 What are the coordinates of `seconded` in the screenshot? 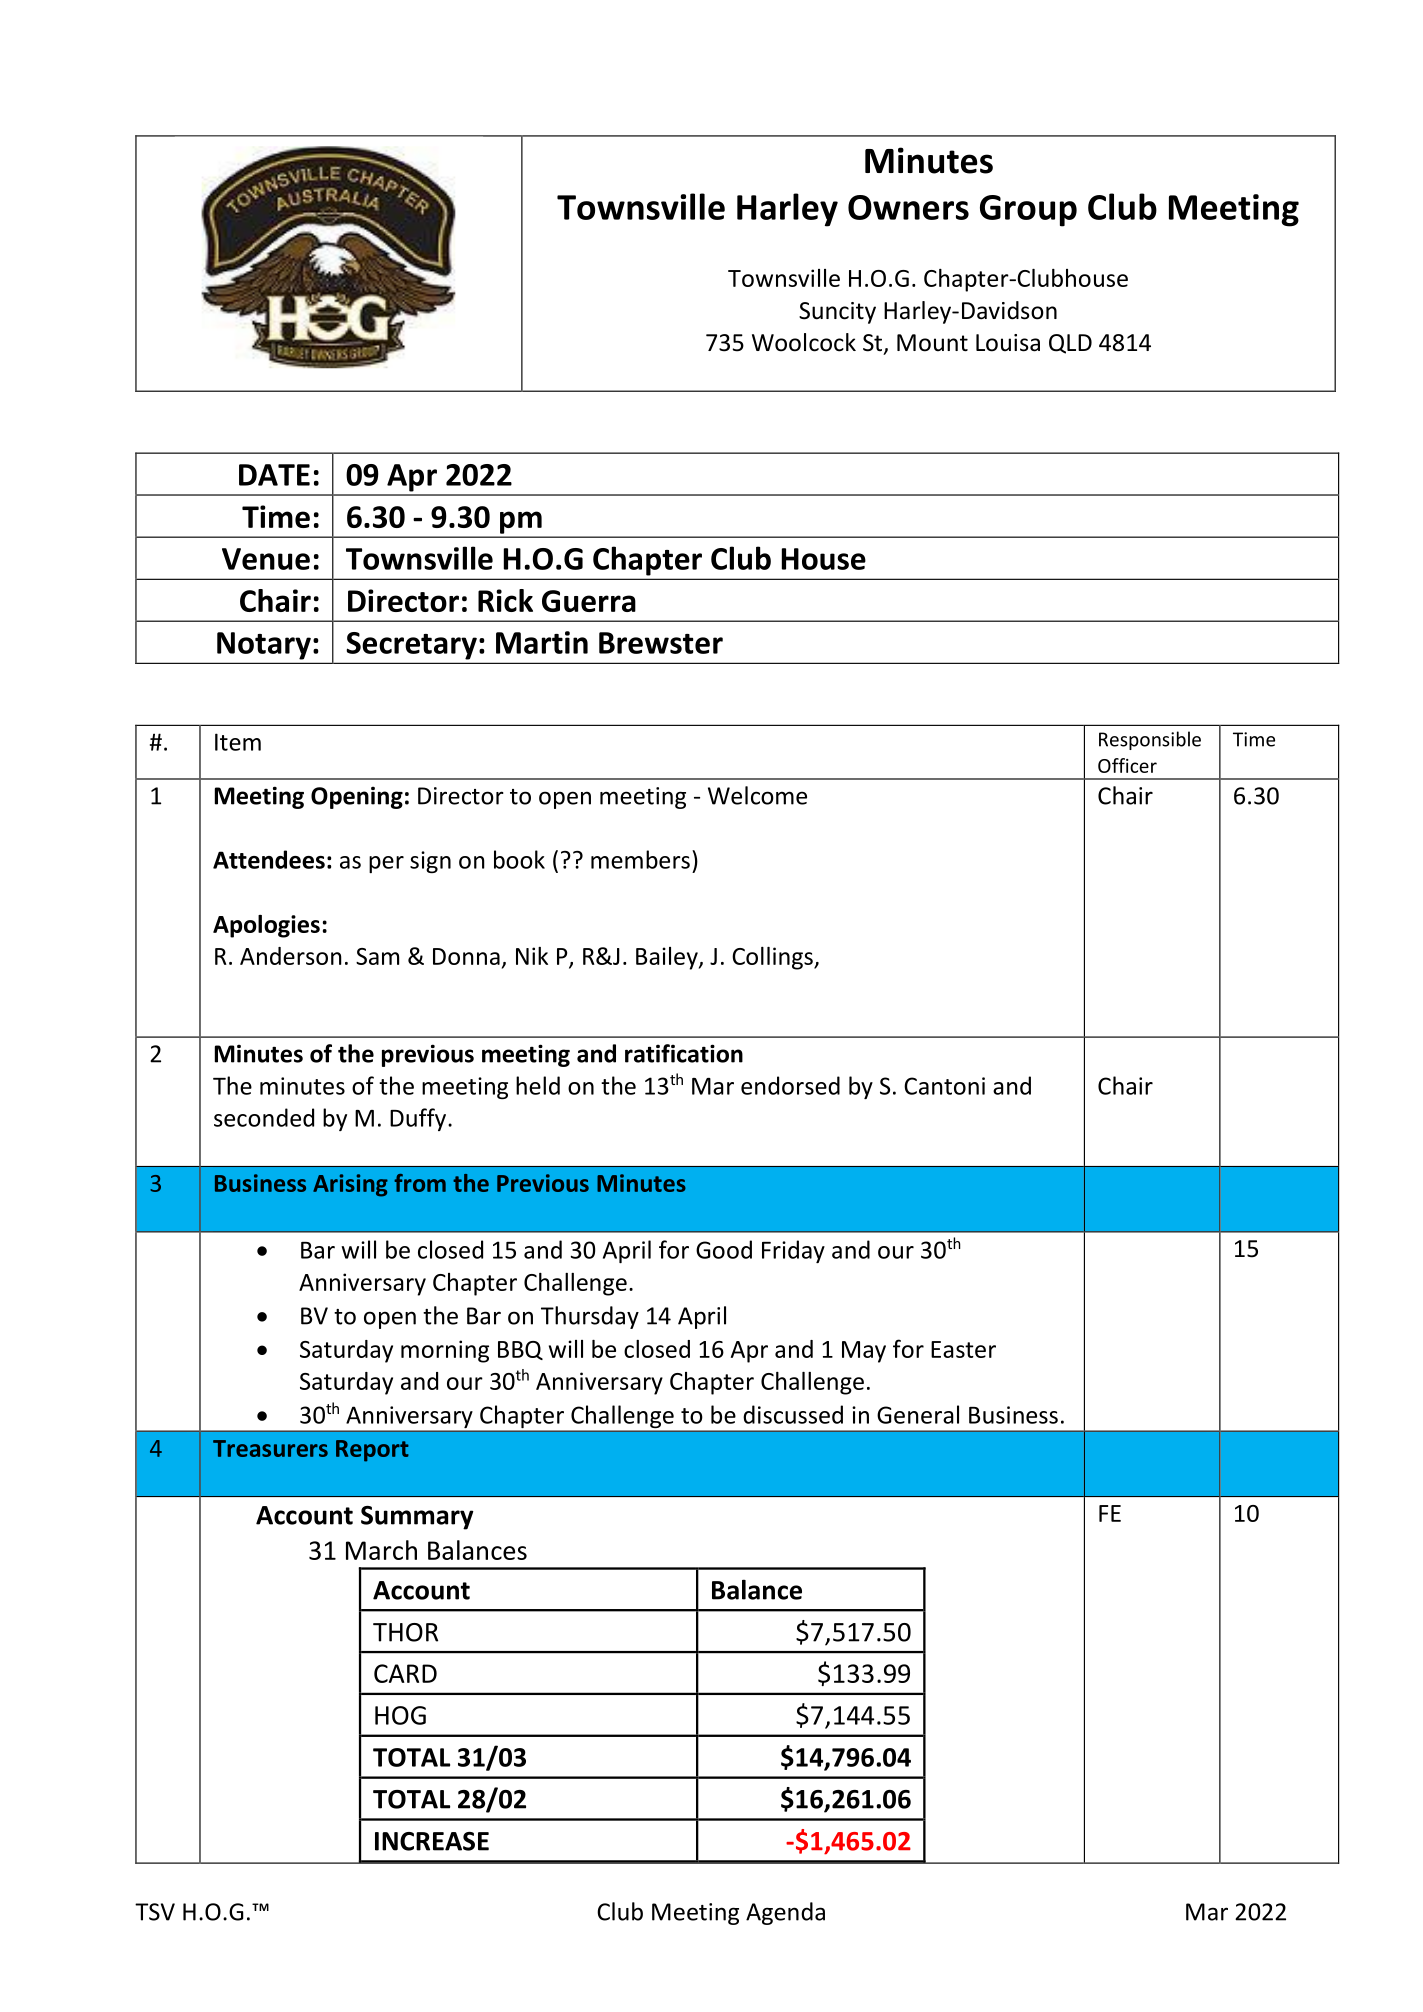 It's located at (264, 1117).
